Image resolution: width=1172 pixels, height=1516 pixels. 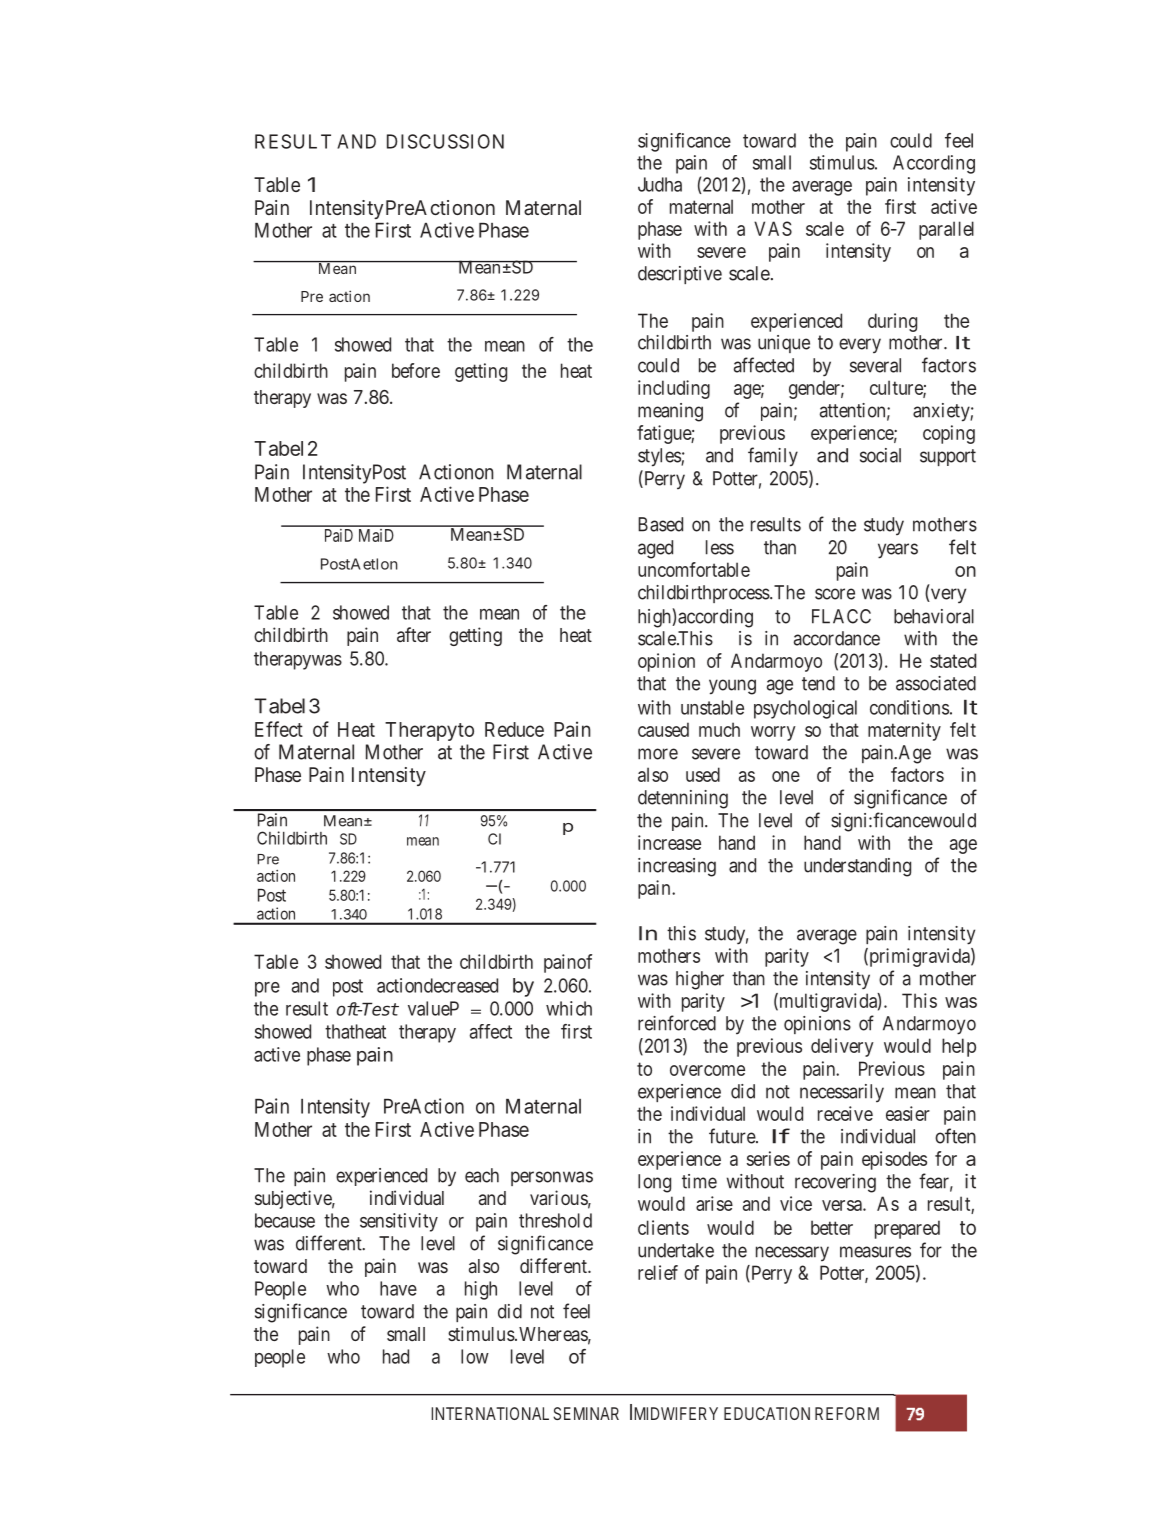 What do you see at coordinates (904, 731) in the document?
I see `maternity` at bounding box center [904, 731].
